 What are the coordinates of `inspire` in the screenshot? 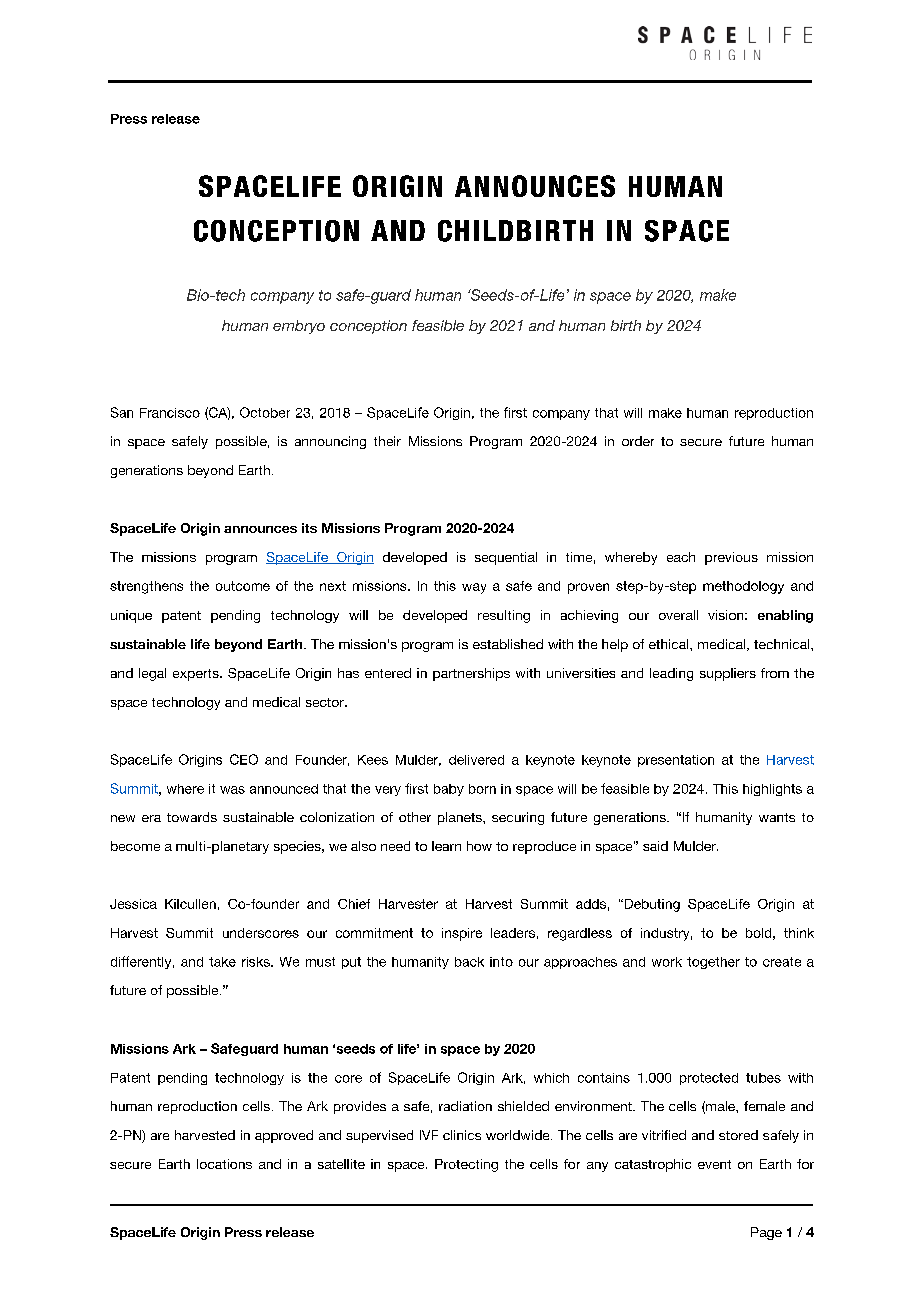 It's located at (462, 934).
